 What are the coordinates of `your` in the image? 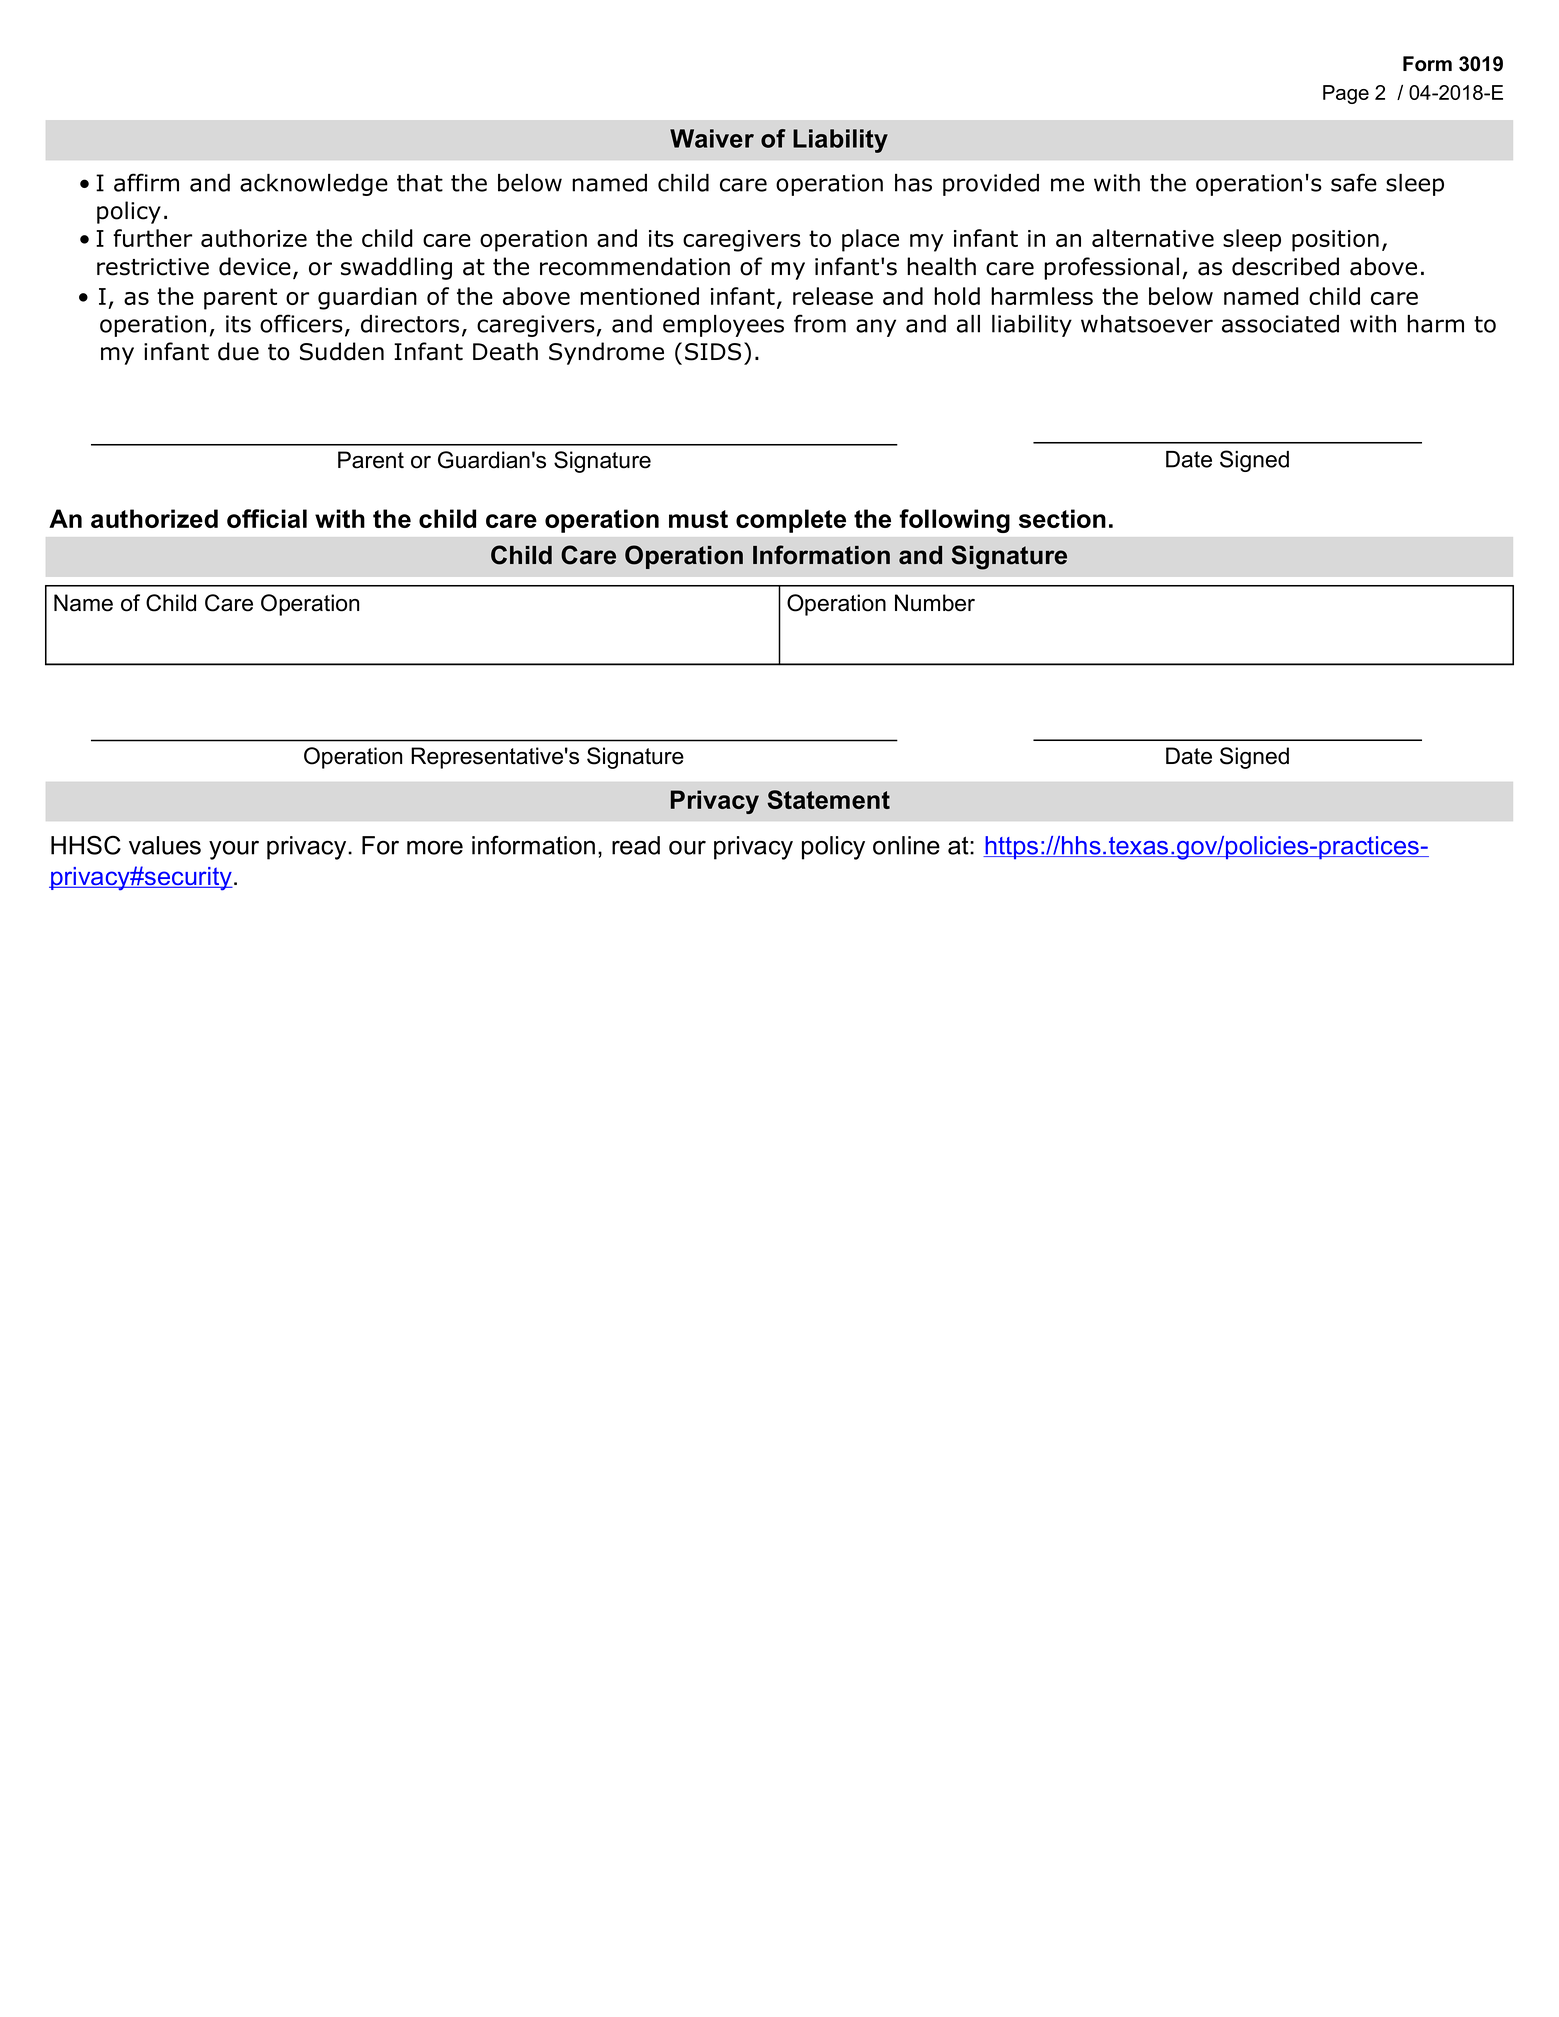 It's located at (234, 850).
